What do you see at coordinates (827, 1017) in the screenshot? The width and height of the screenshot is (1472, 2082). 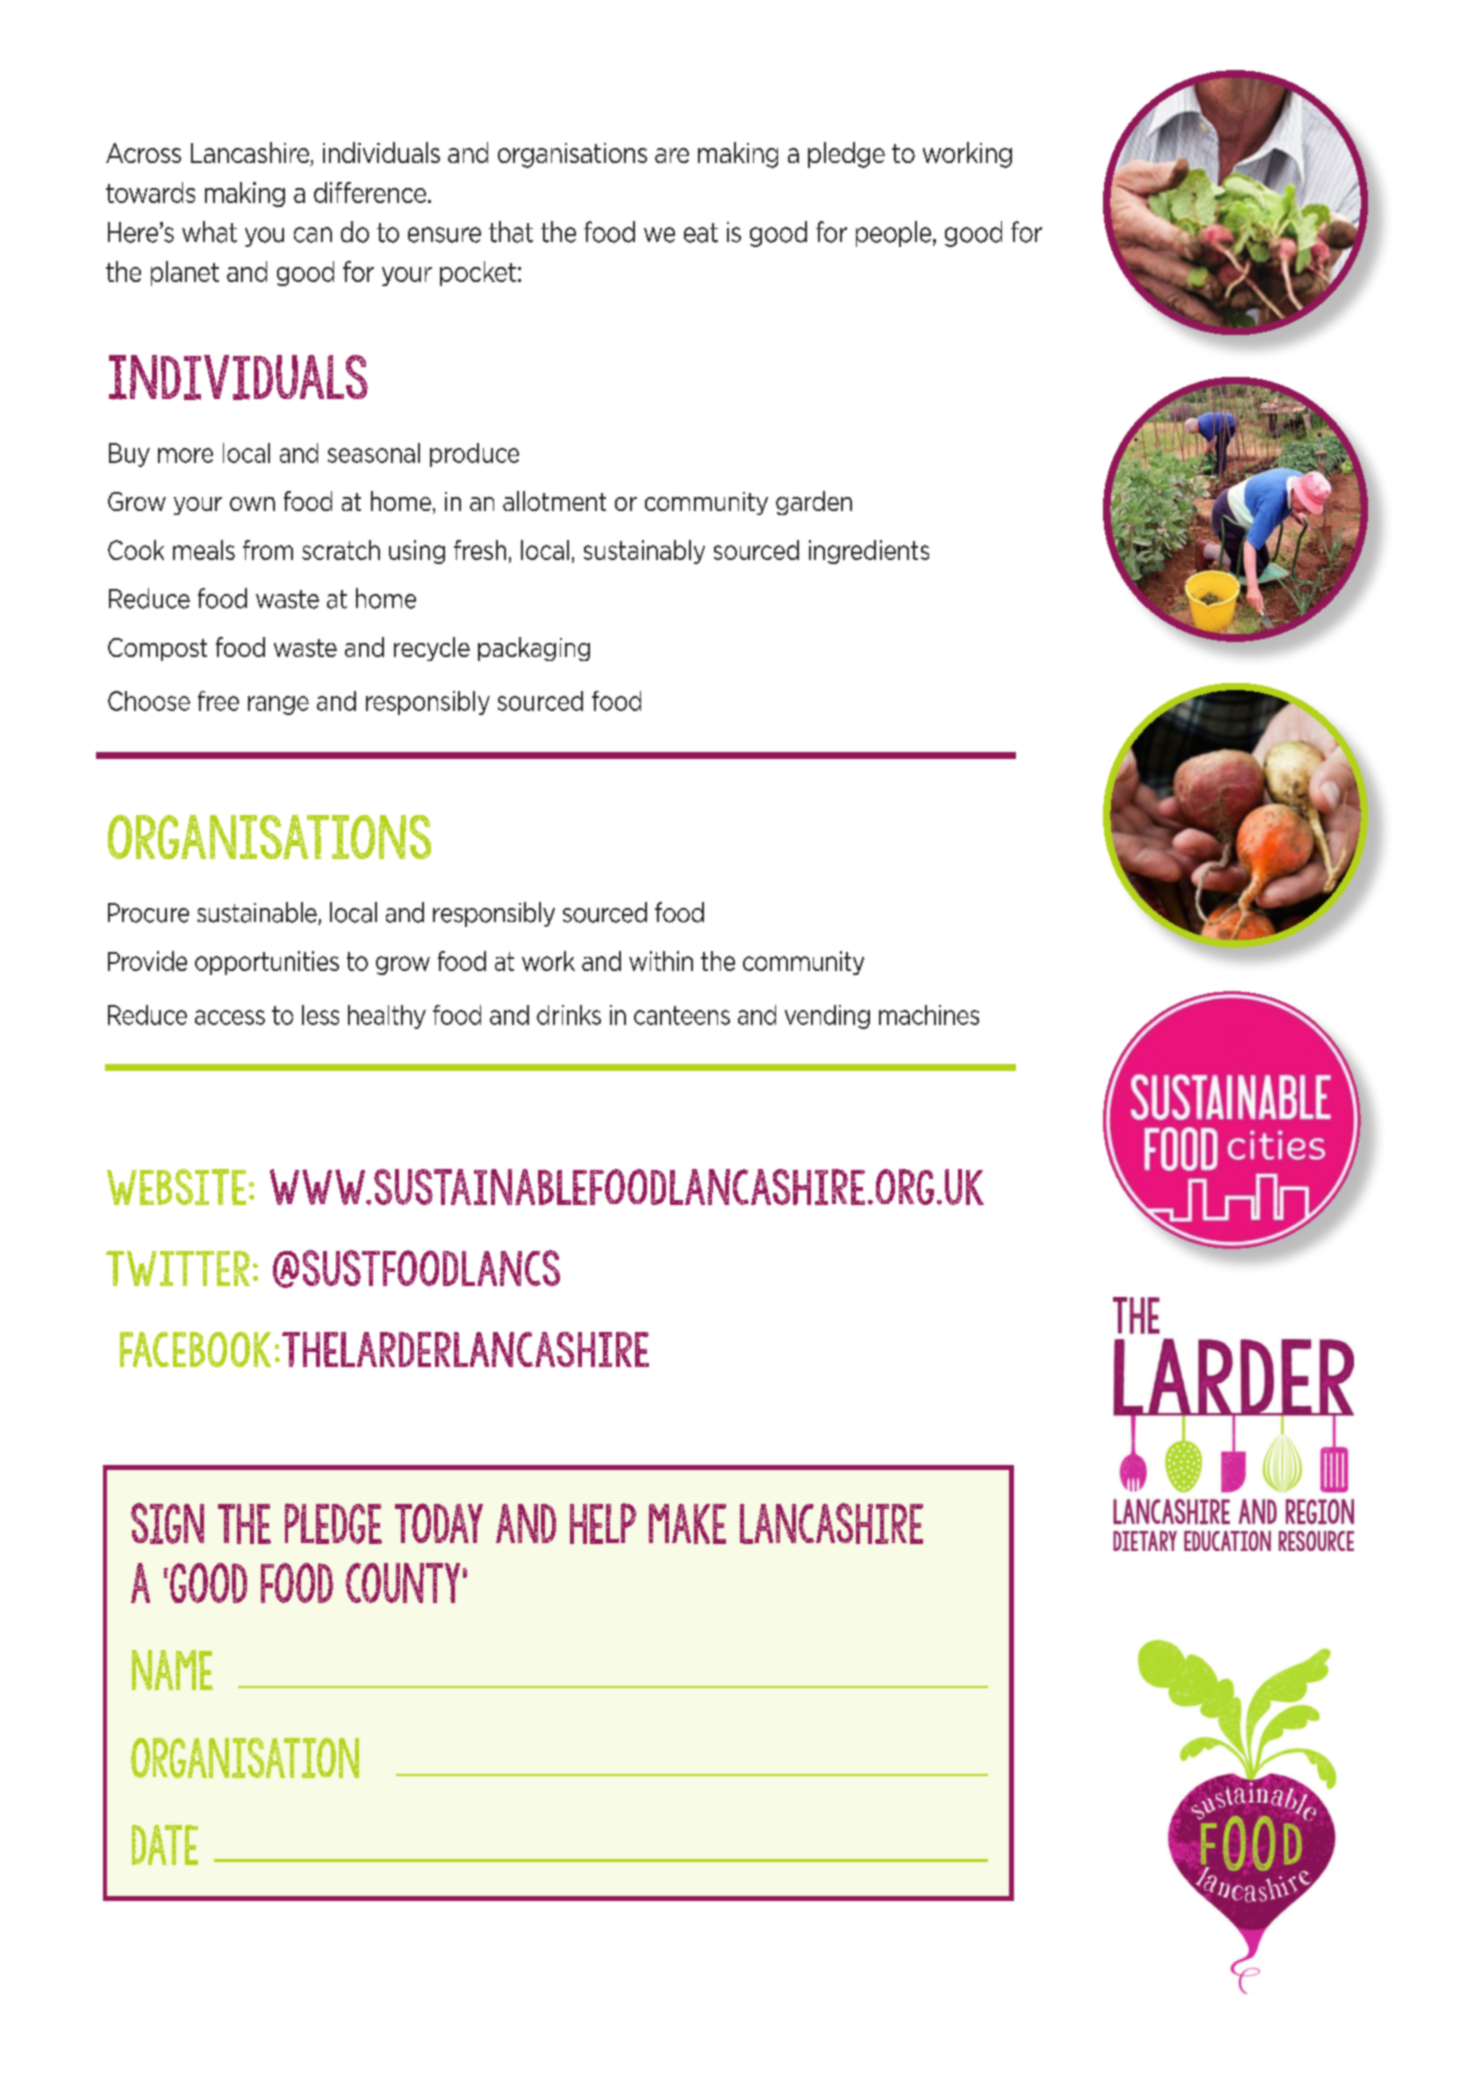 I see `vending` at bounding box center [827, 1017].
